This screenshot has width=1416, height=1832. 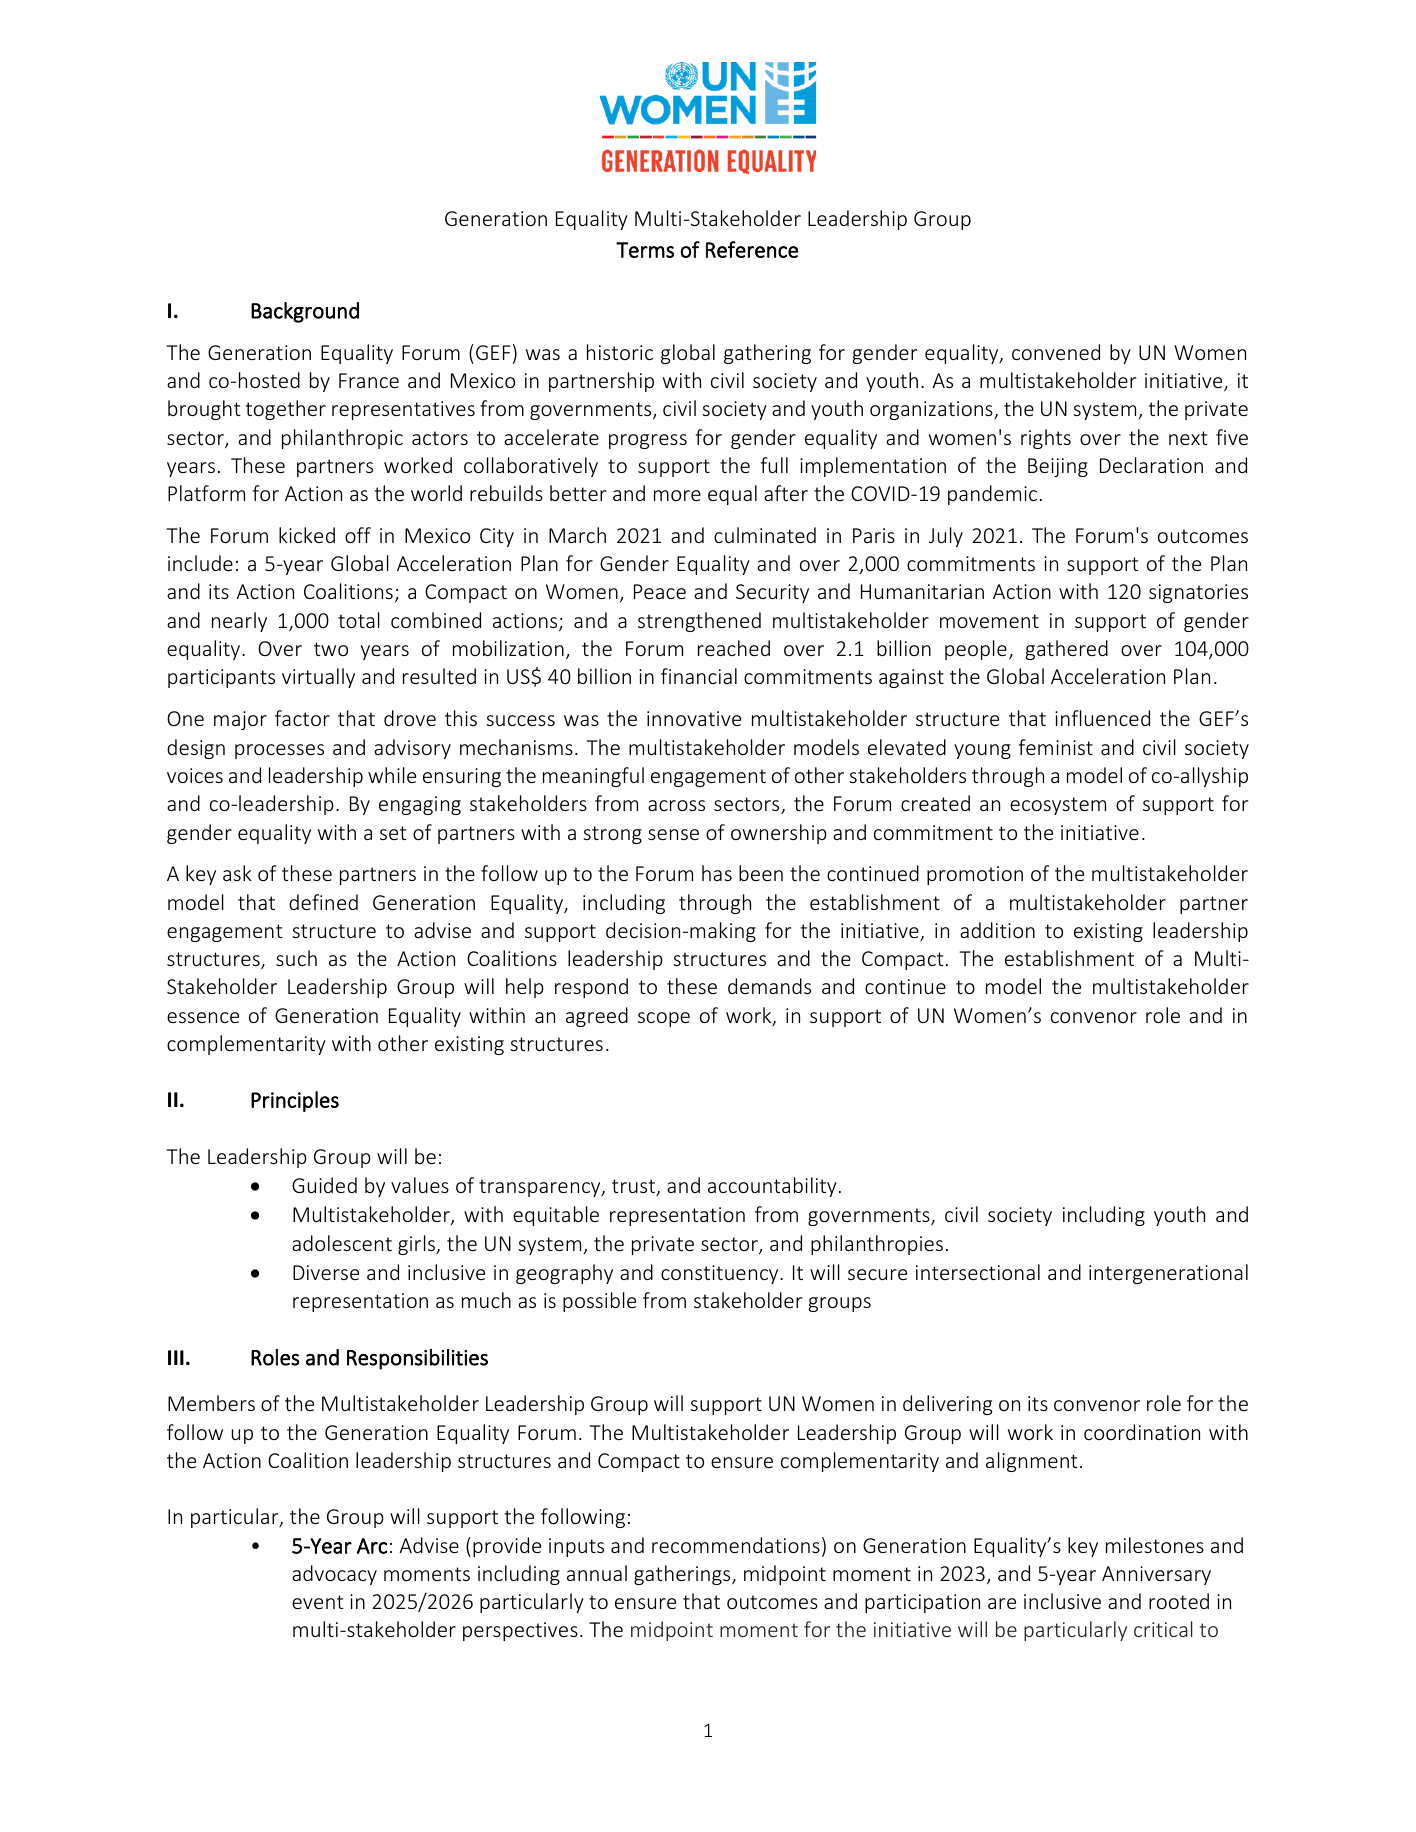 I want to click on event, so click(x=318, y=1602).
